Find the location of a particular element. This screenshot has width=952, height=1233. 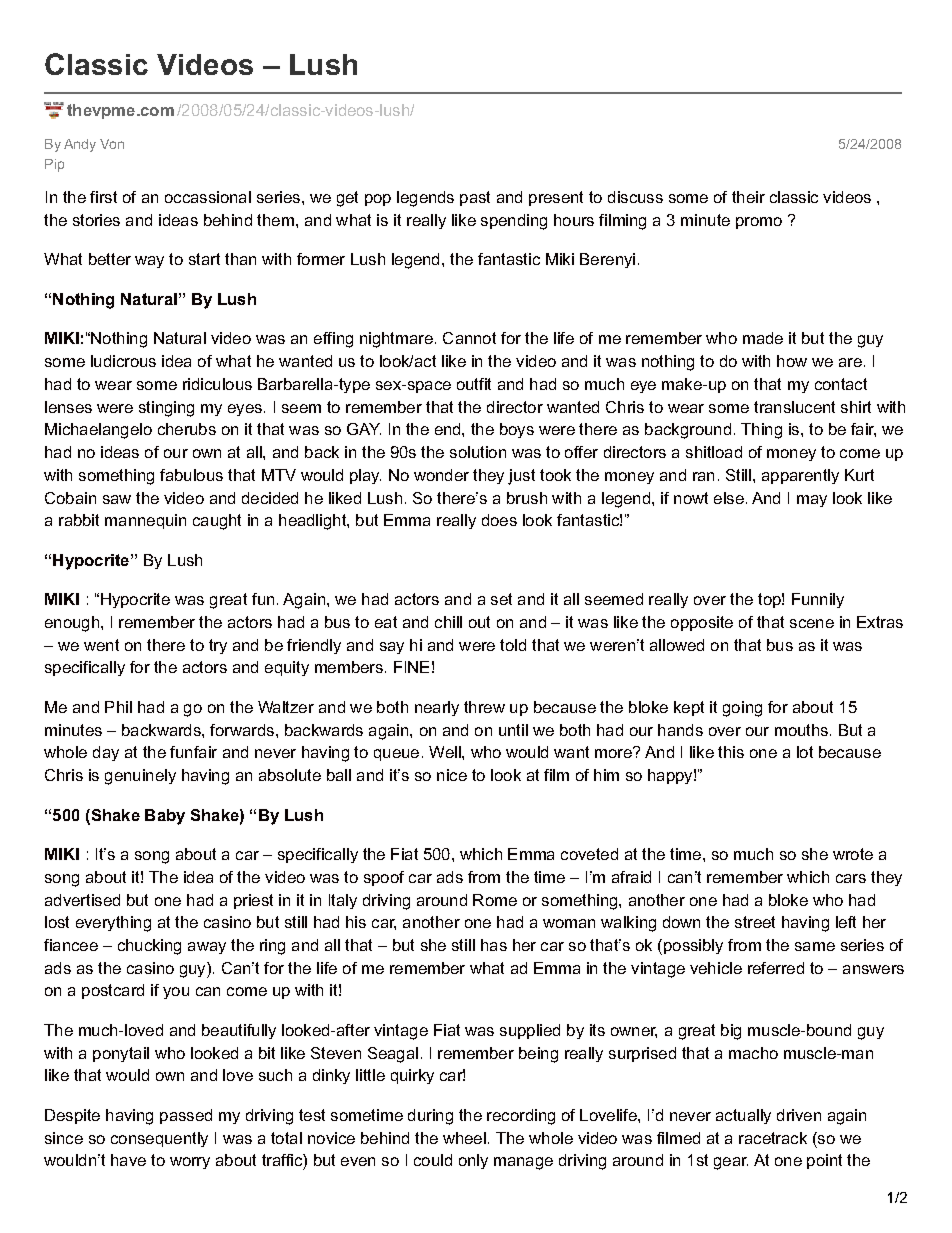

past is located at coordinates (475, 198).
